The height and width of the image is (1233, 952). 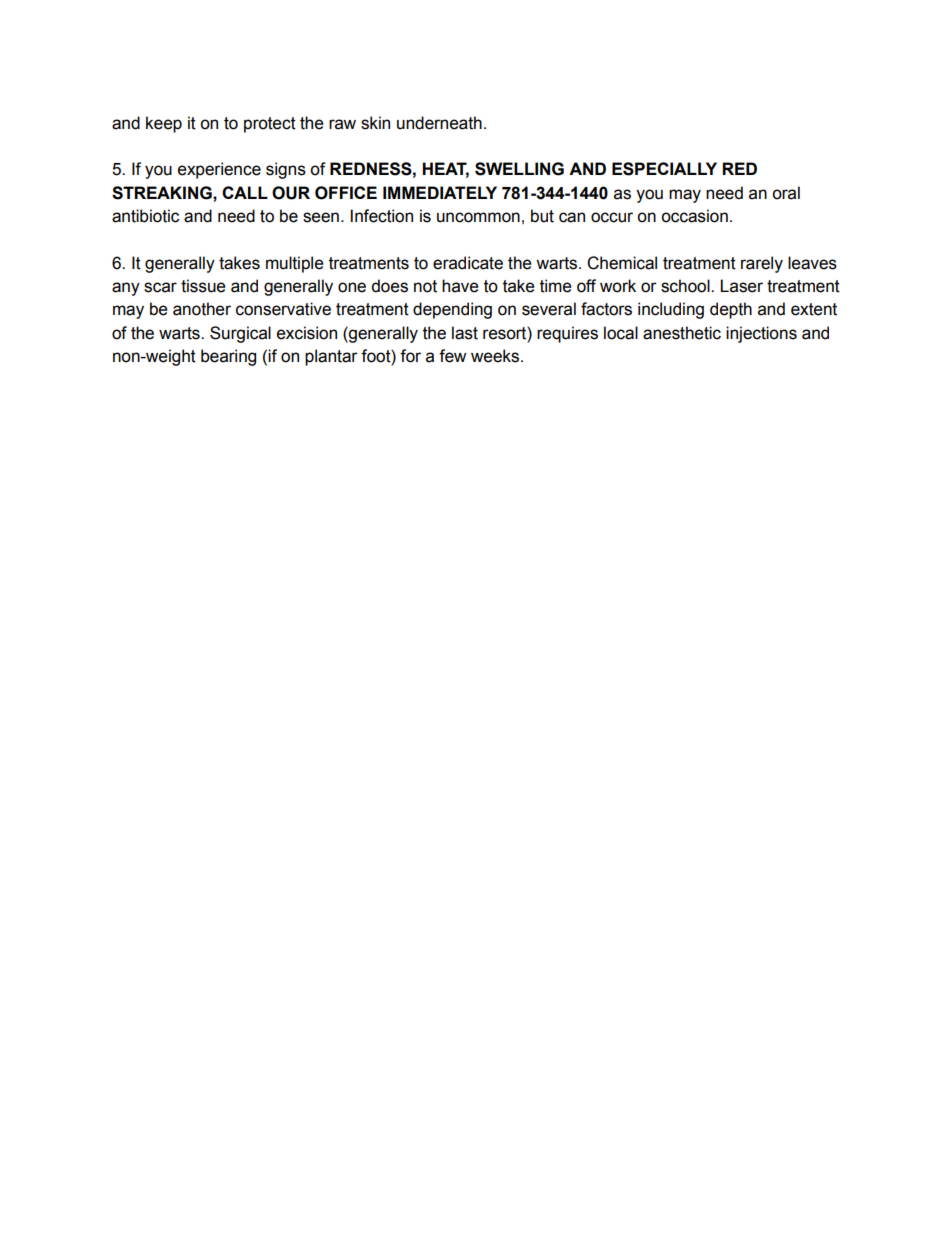 What do you see at coordinates (439, 123) in the image?
I see `underneath` at bounding box center [439, 123].
